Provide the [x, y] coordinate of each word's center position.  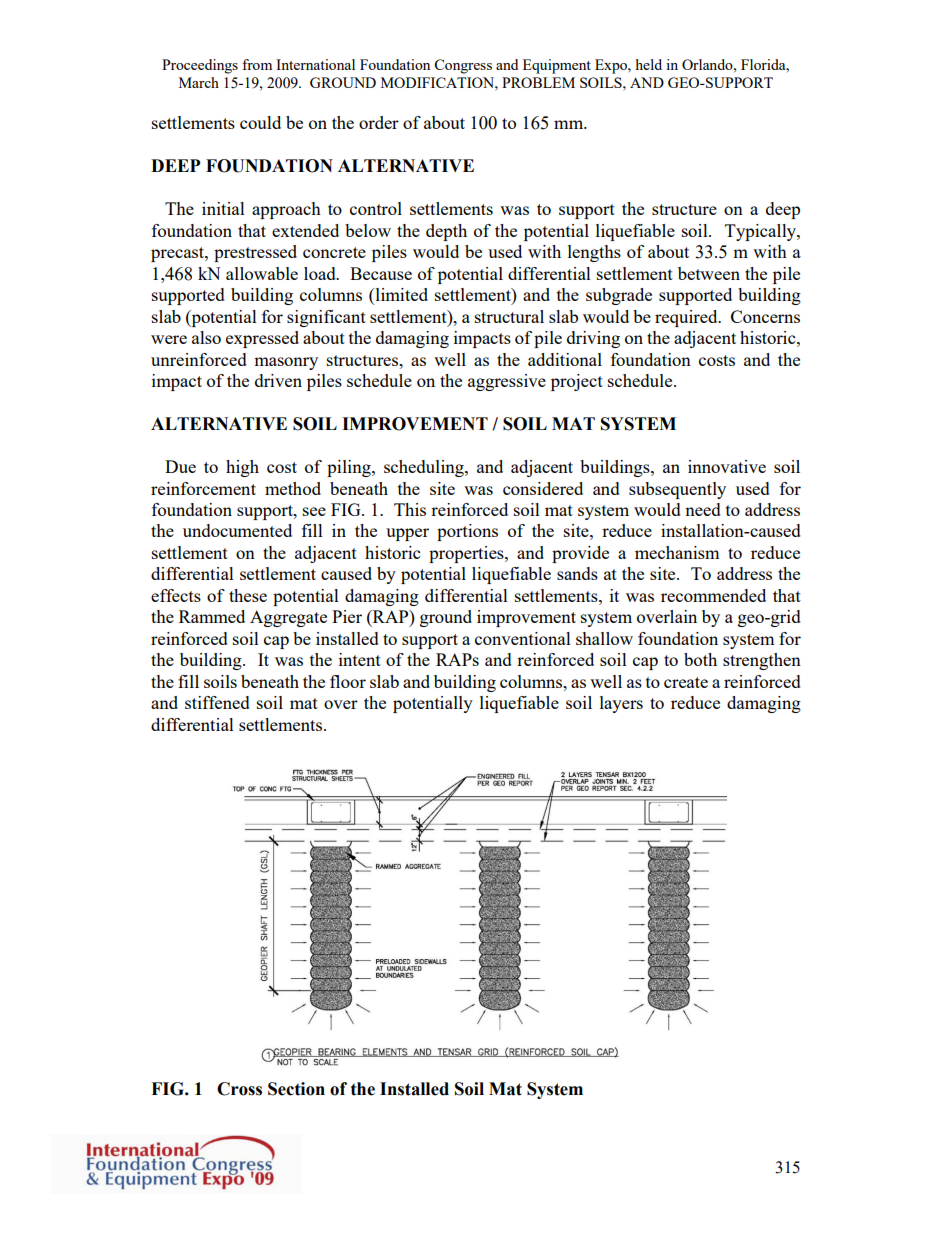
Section [296, 1089]
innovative [727, 466]
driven [278, 380]
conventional [523, 638]
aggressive [507, 382]
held [649, 64]
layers [621, 704]
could [260, 122]
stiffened [217, 702]
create [686, 682]
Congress [463, 66]
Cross [239, 1089]
